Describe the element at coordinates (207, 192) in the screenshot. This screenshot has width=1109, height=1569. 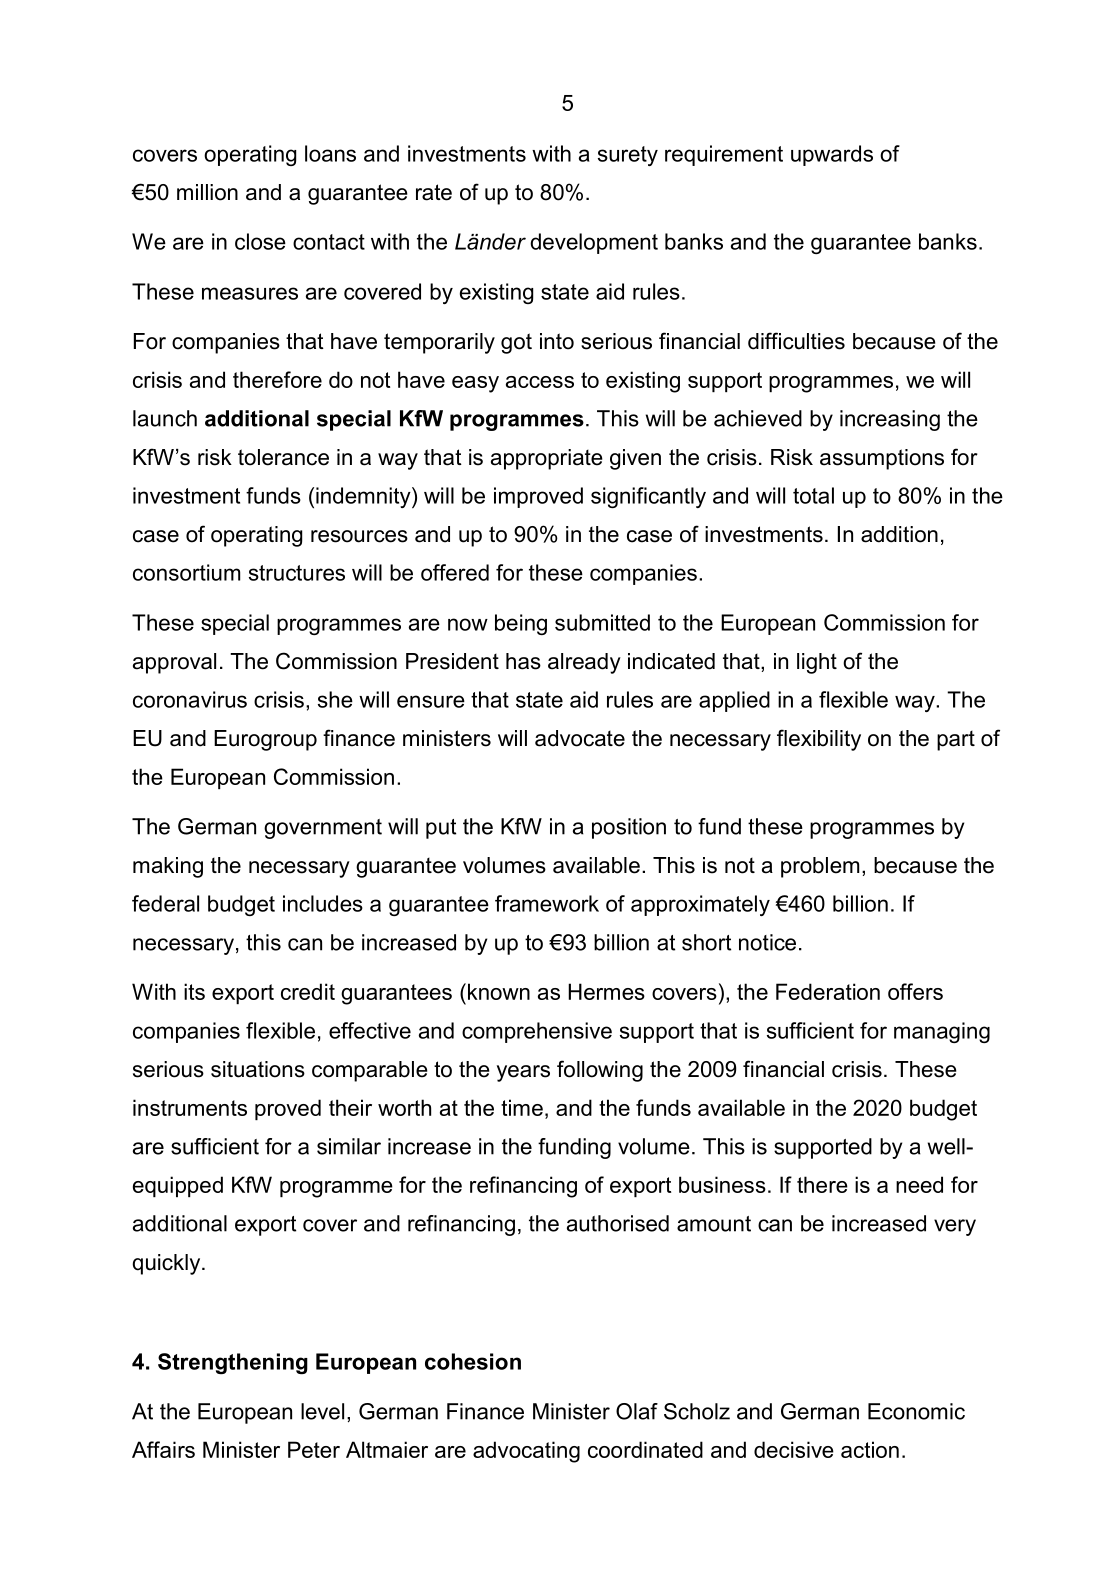
I see `million` at that location.
